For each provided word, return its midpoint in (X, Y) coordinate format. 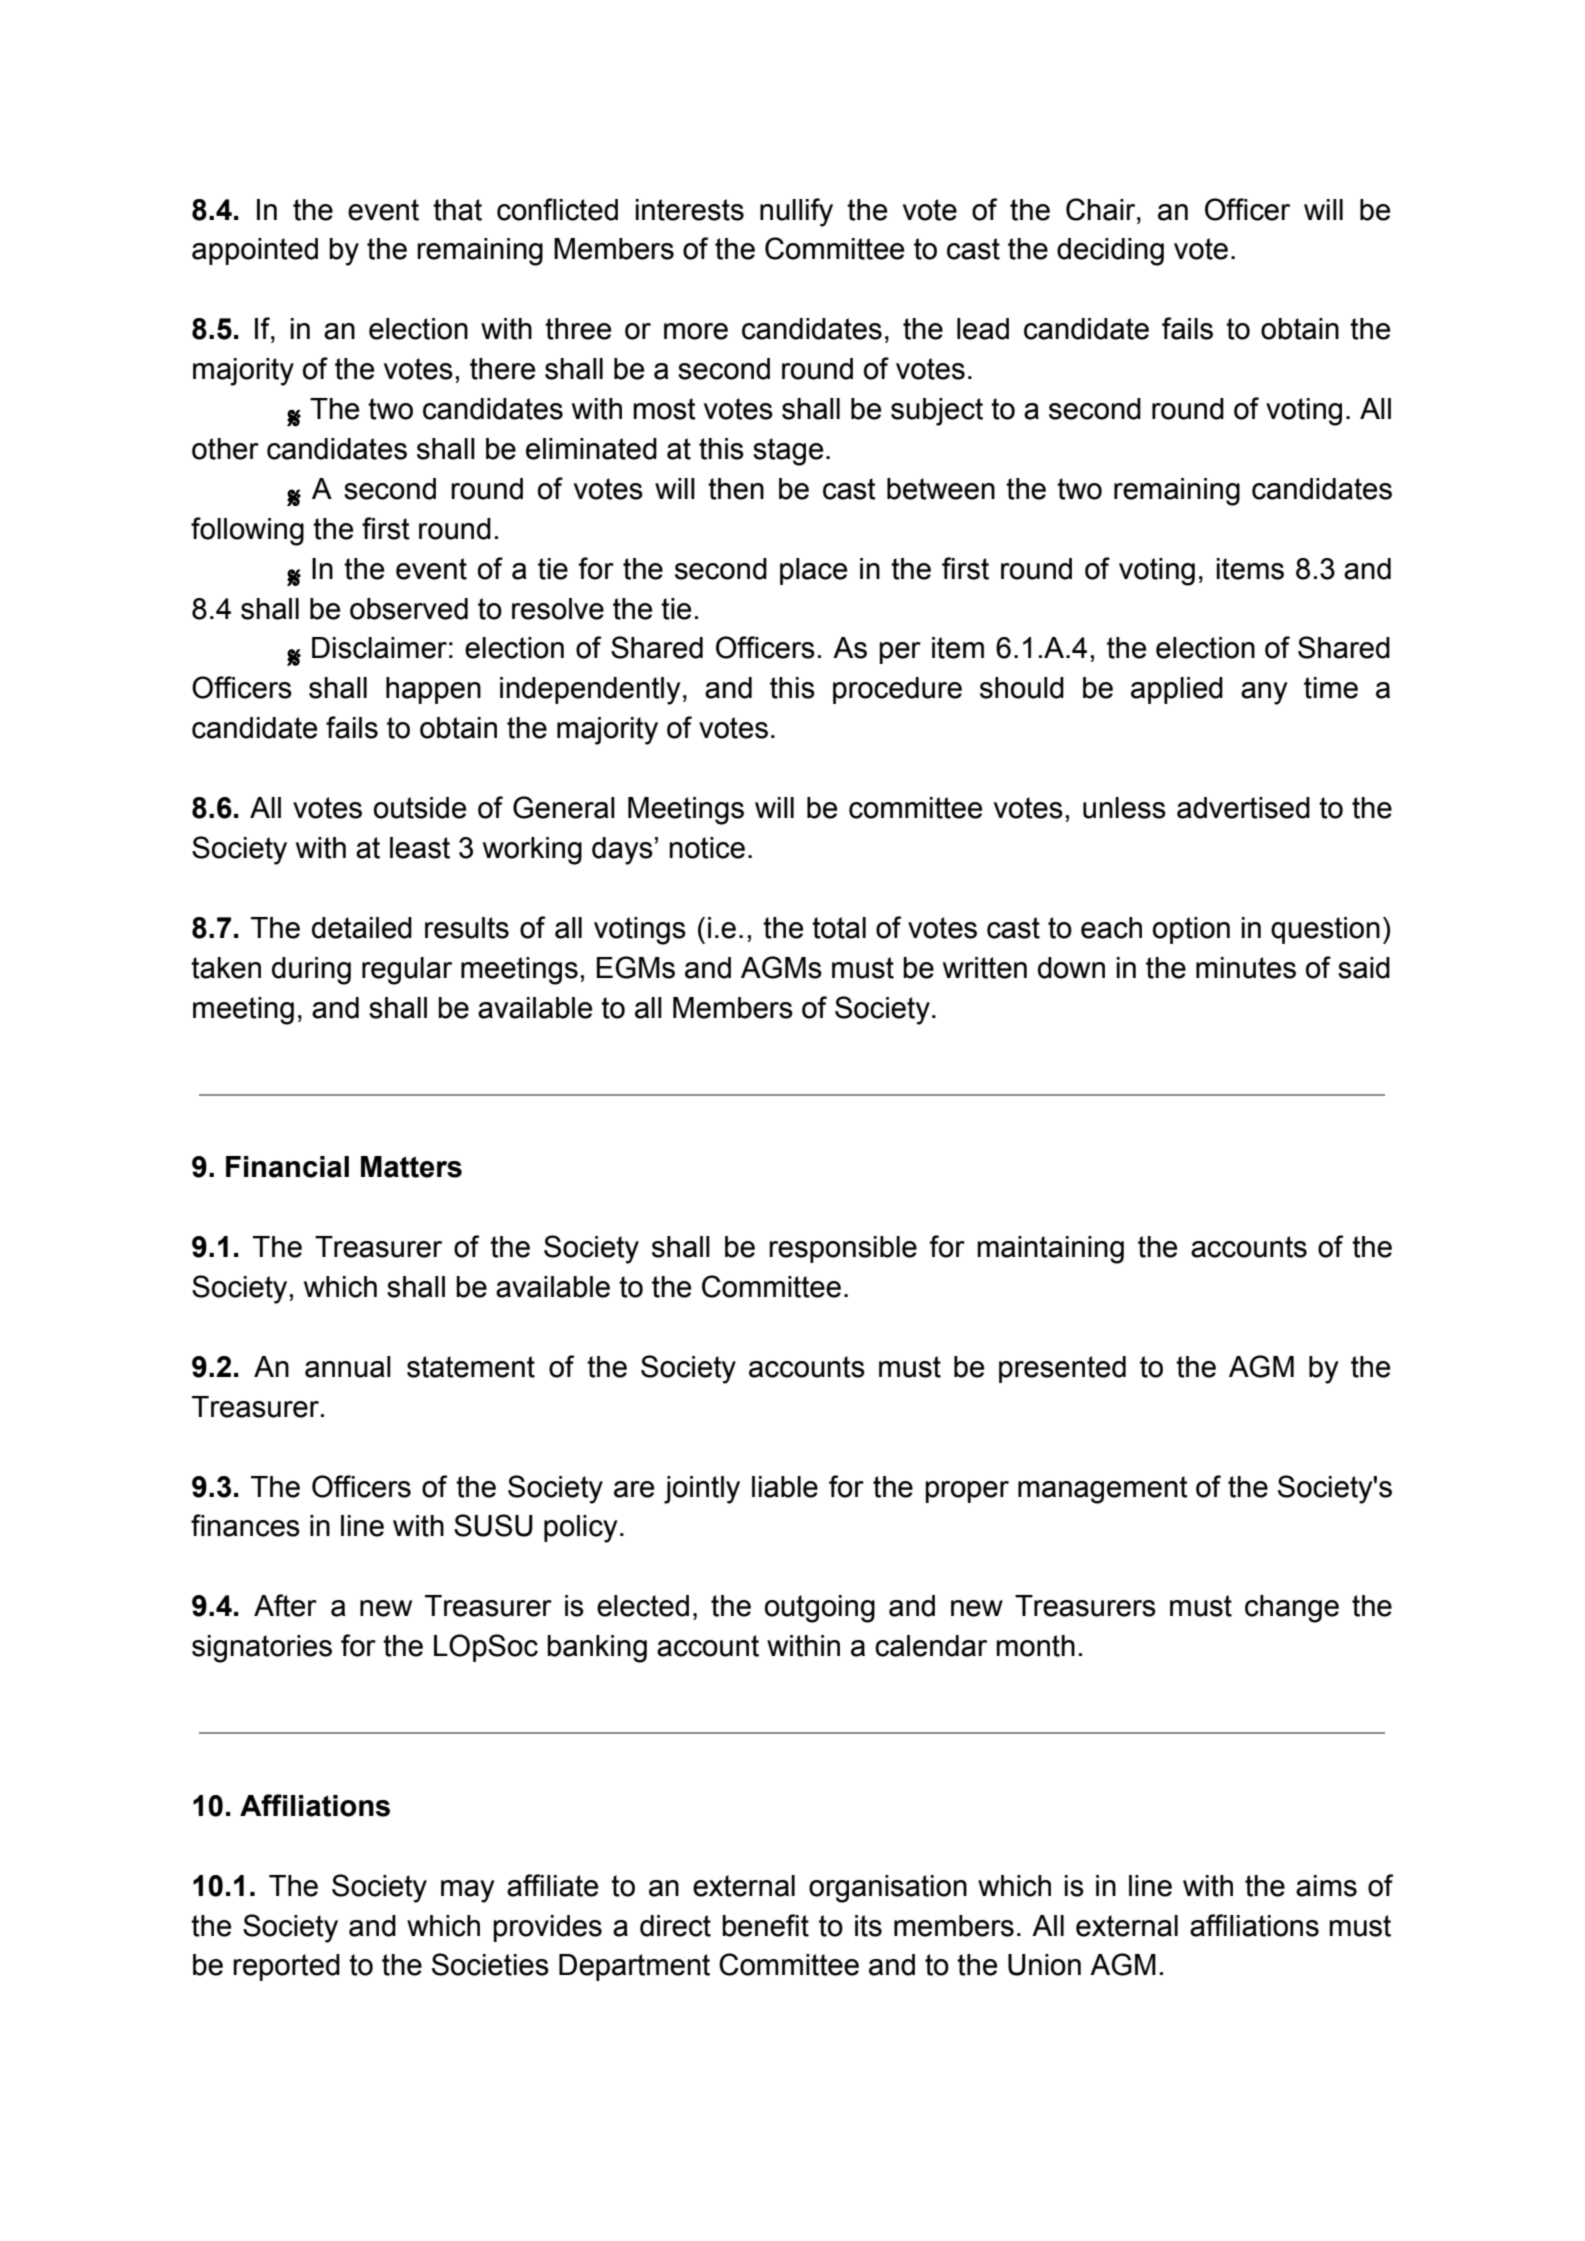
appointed (255, 251)
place (813, 571)
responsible (843, 1249)
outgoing (820, 1609)
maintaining (1050, 1250)
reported (286, 1967)
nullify (796, 212)
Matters (411, 1167)
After (285, 1605)
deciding (1110, 252)
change (1292, 1609)
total (839, 928)
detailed (362, 928)
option (1191, 930)
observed (409, 609)
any (1264, 693)
